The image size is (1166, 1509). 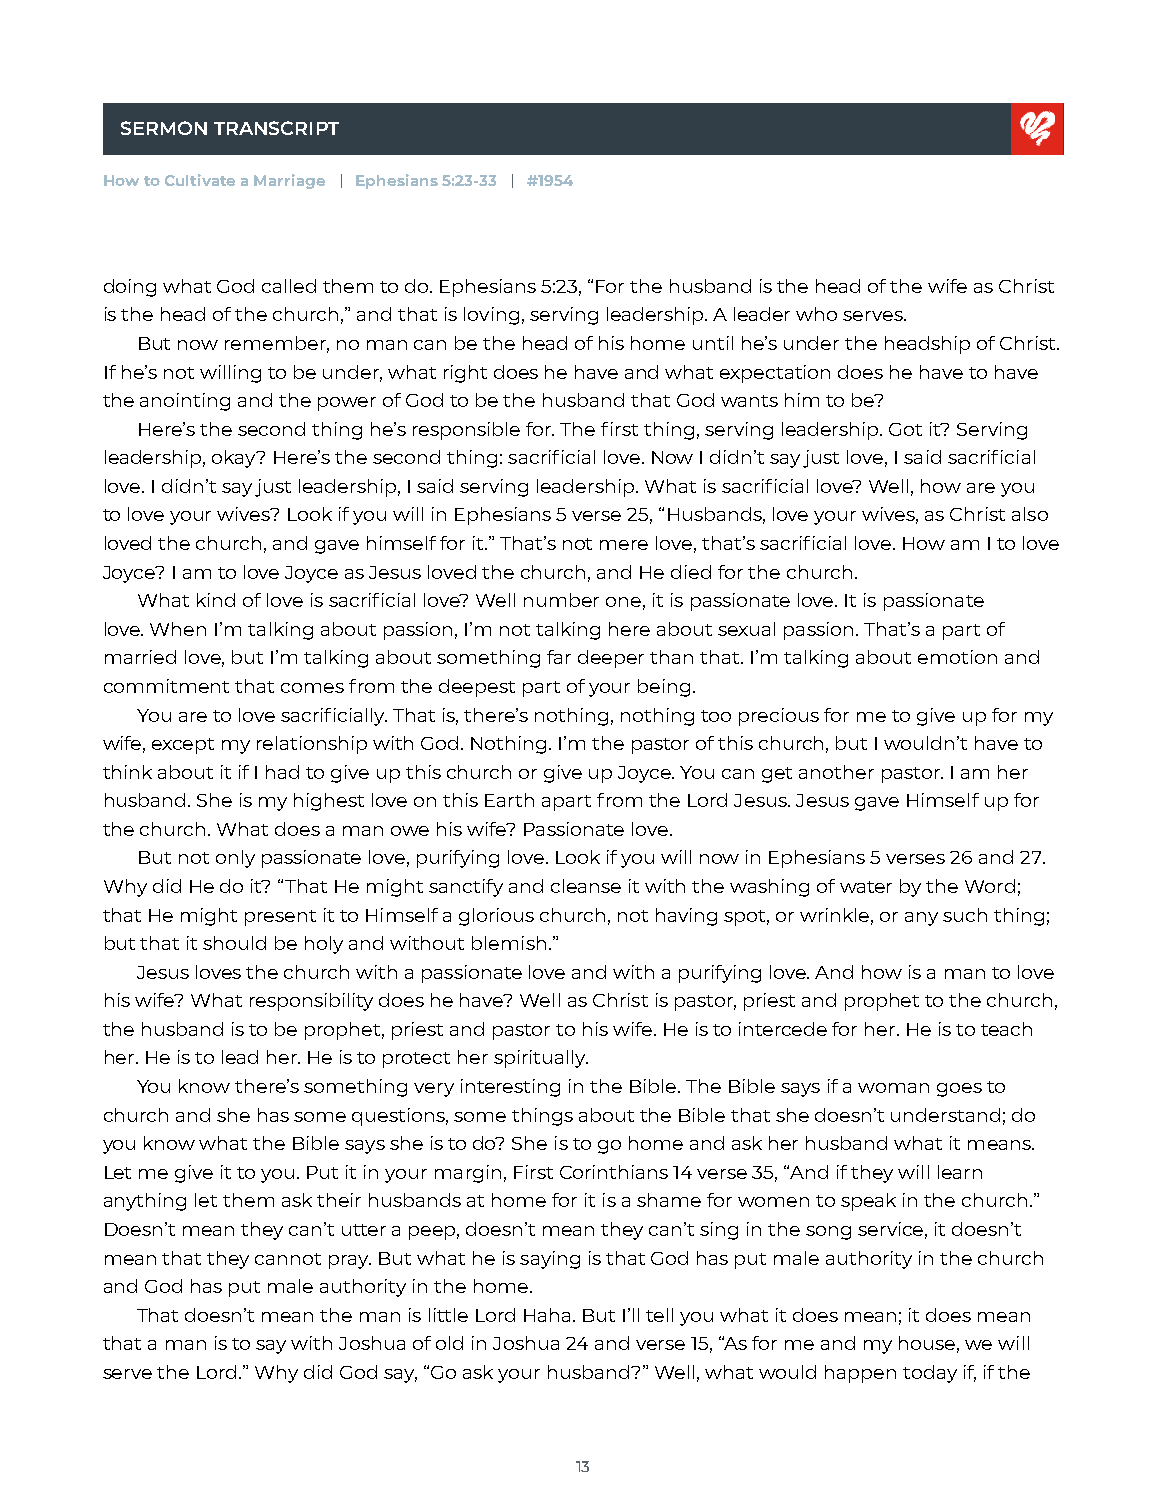 I want to click on today, so click(x=930, y=1374).
